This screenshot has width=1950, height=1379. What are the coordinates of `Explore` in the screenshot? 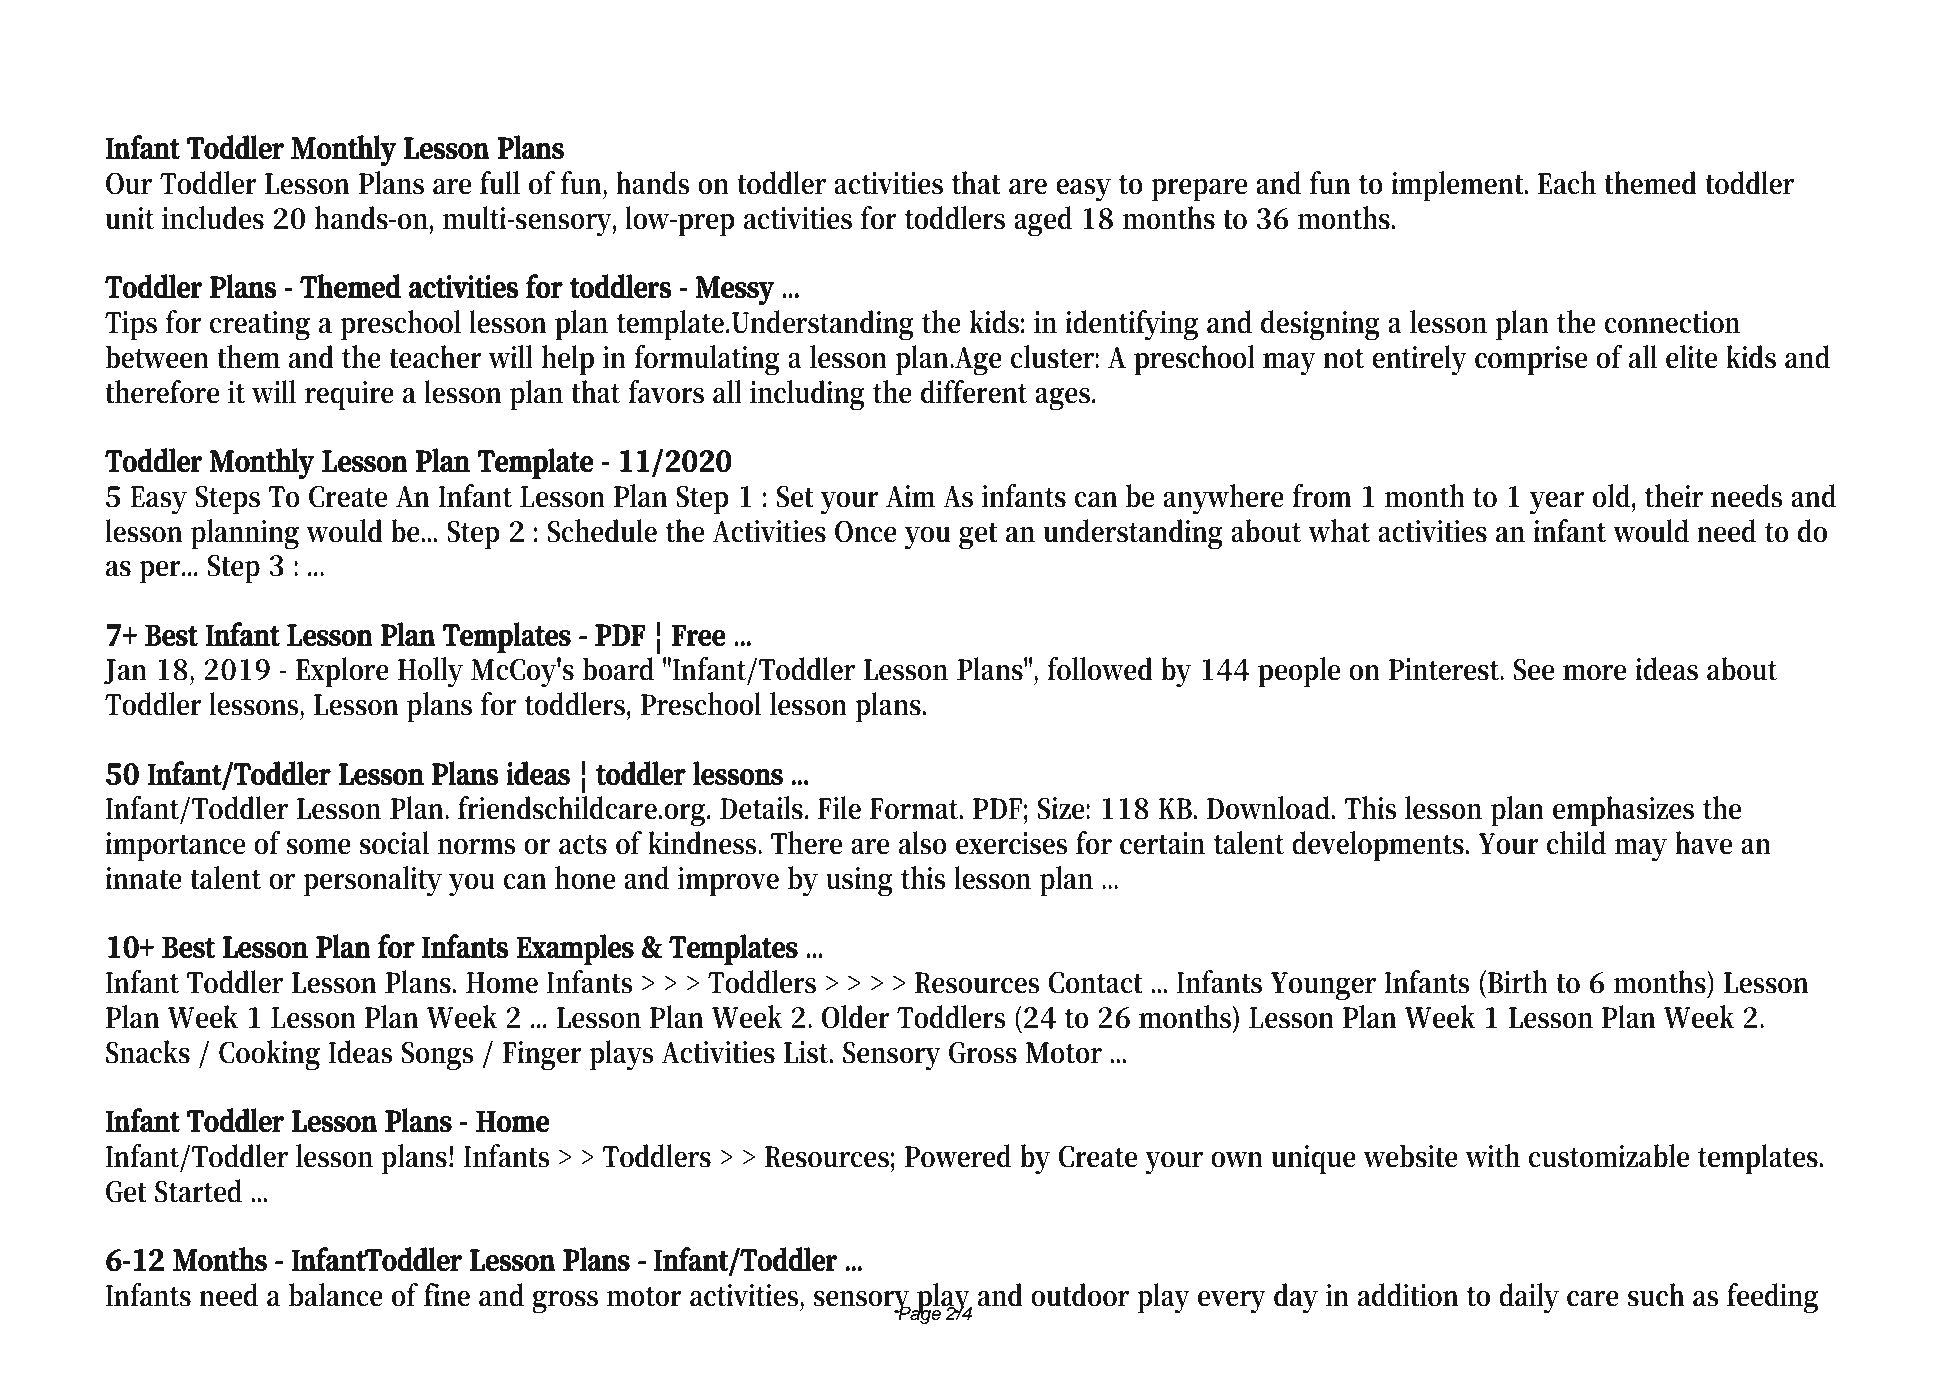 It's located at (342, 672).
